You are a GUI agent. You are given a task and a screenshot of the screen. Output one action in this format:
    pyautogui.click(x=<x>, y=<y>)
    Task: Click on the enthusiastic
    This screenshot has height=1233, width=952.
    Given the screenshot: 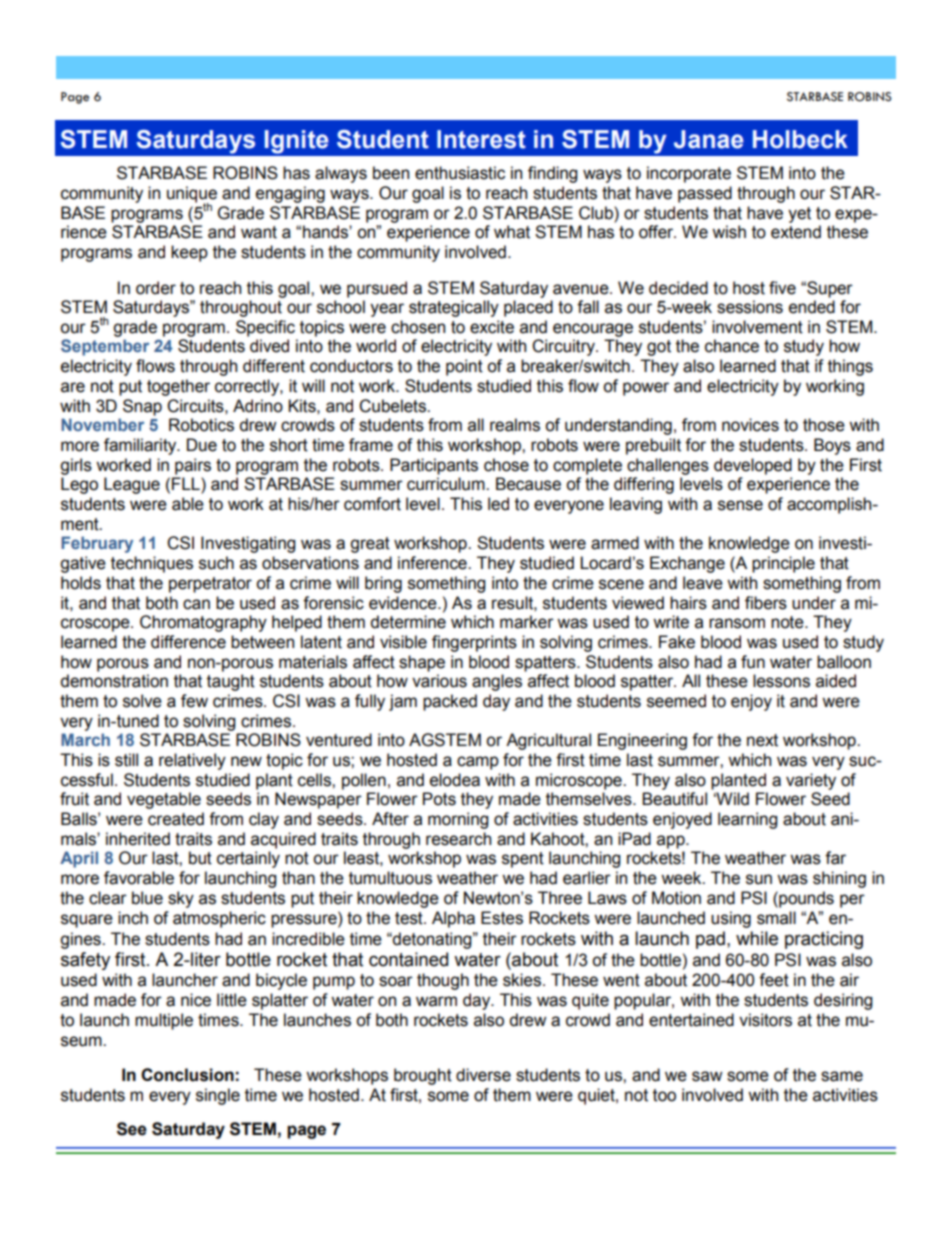 What is the action you would take?
    pyautogui.click(x=460, y=173)
